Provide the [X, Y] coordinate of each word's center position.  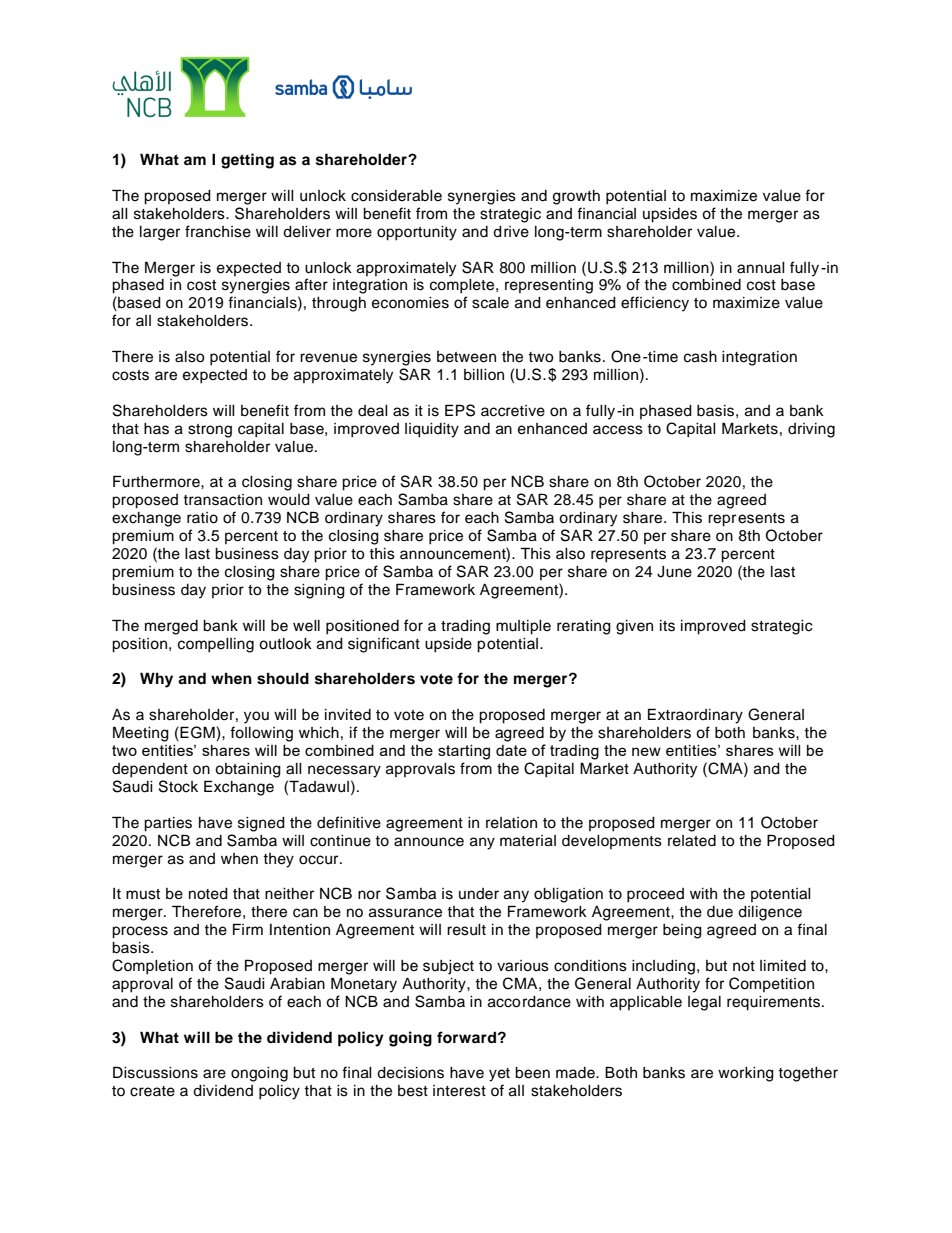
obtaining [248, 770]
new [646, 751]
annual [761, 268]
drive [511, 232]
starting [464, 752]
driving [811, 430]
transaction [222, 500]
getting [247, 161]
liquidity [432, 430]
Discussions [155, 1072]
